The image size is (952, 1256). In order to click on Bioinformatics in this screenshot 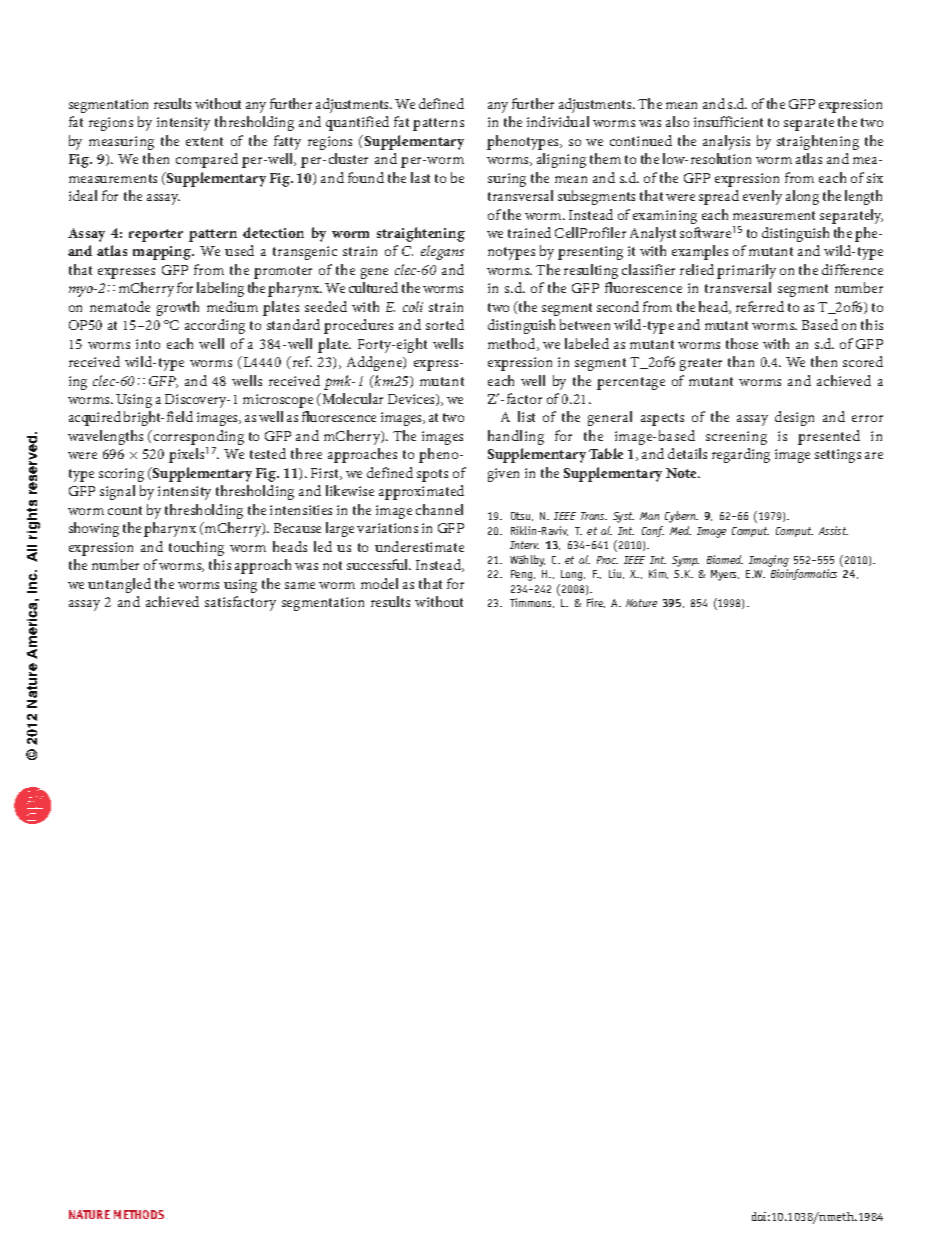, I will do `click(804, 574)`.
